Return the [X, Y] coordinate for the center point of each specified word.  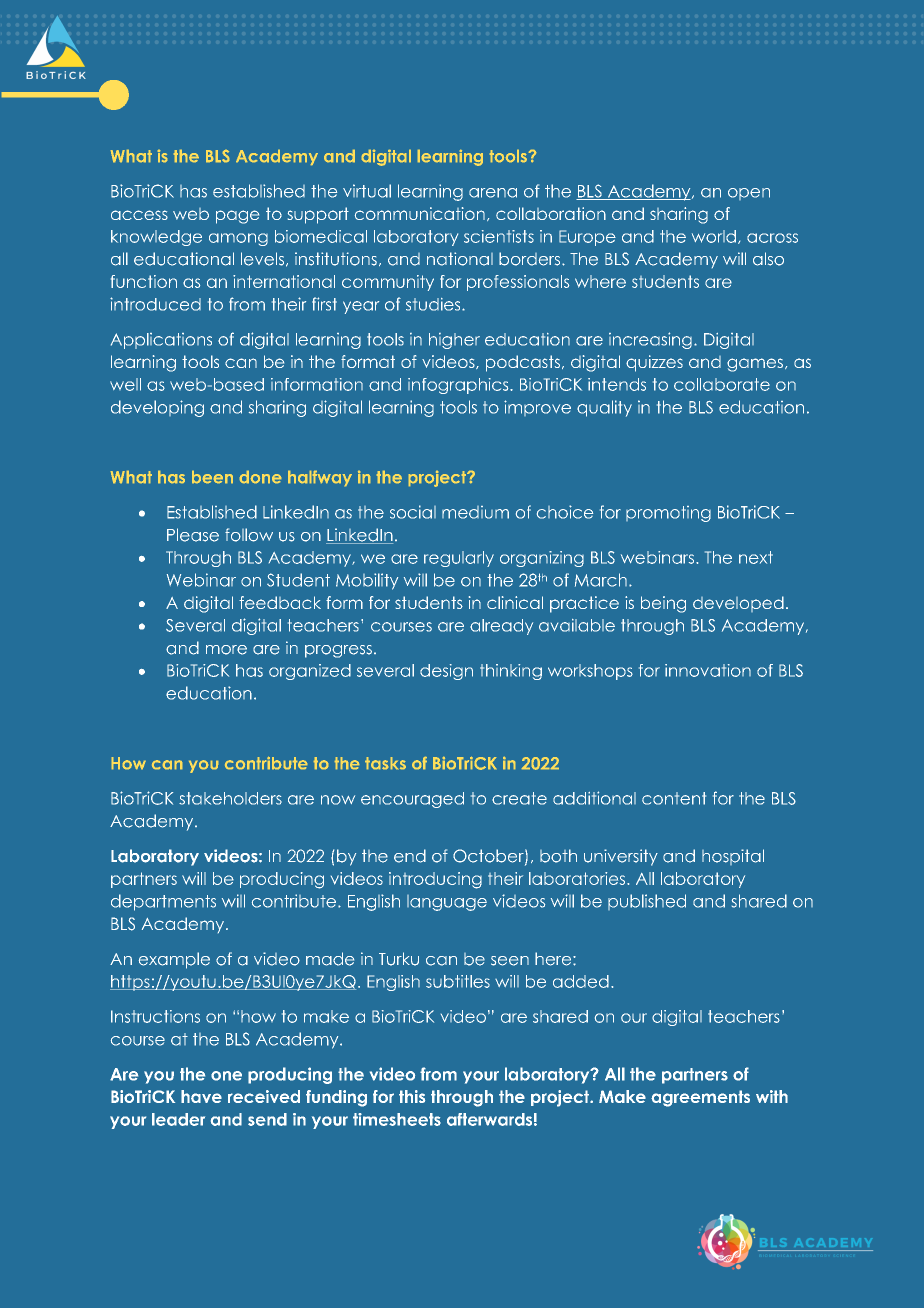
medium [475, 512]
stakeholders [230, 798]
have [201, 1096]
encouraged [412, 800]
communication [420, 213]
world [714, 236]
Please [193, 535]
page [237, 217]
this [412, 1096]
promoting [668, 514]
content [674, 798]
